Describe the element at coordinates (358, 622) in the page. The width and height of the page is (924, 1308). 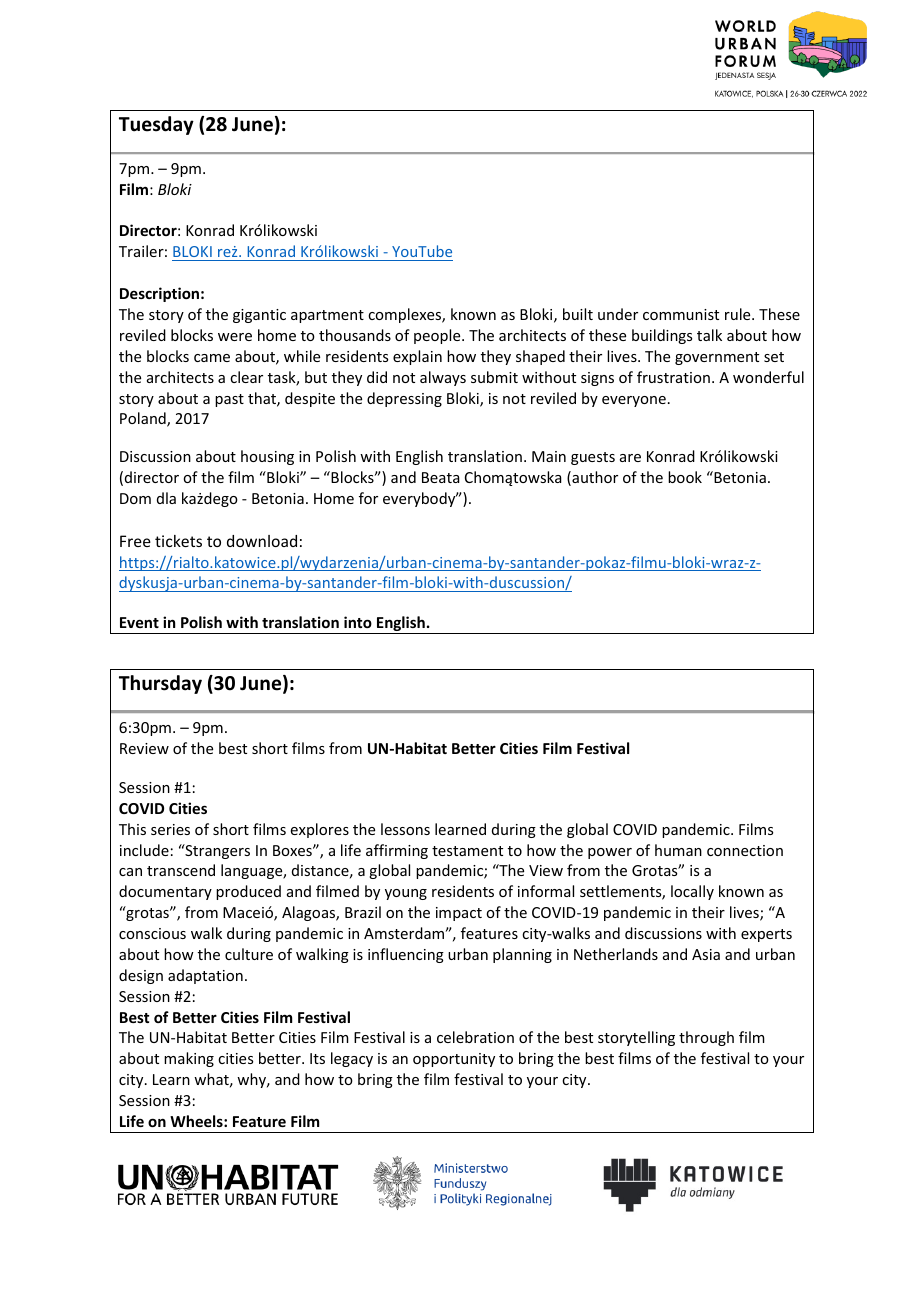
I see `into` at that location.
